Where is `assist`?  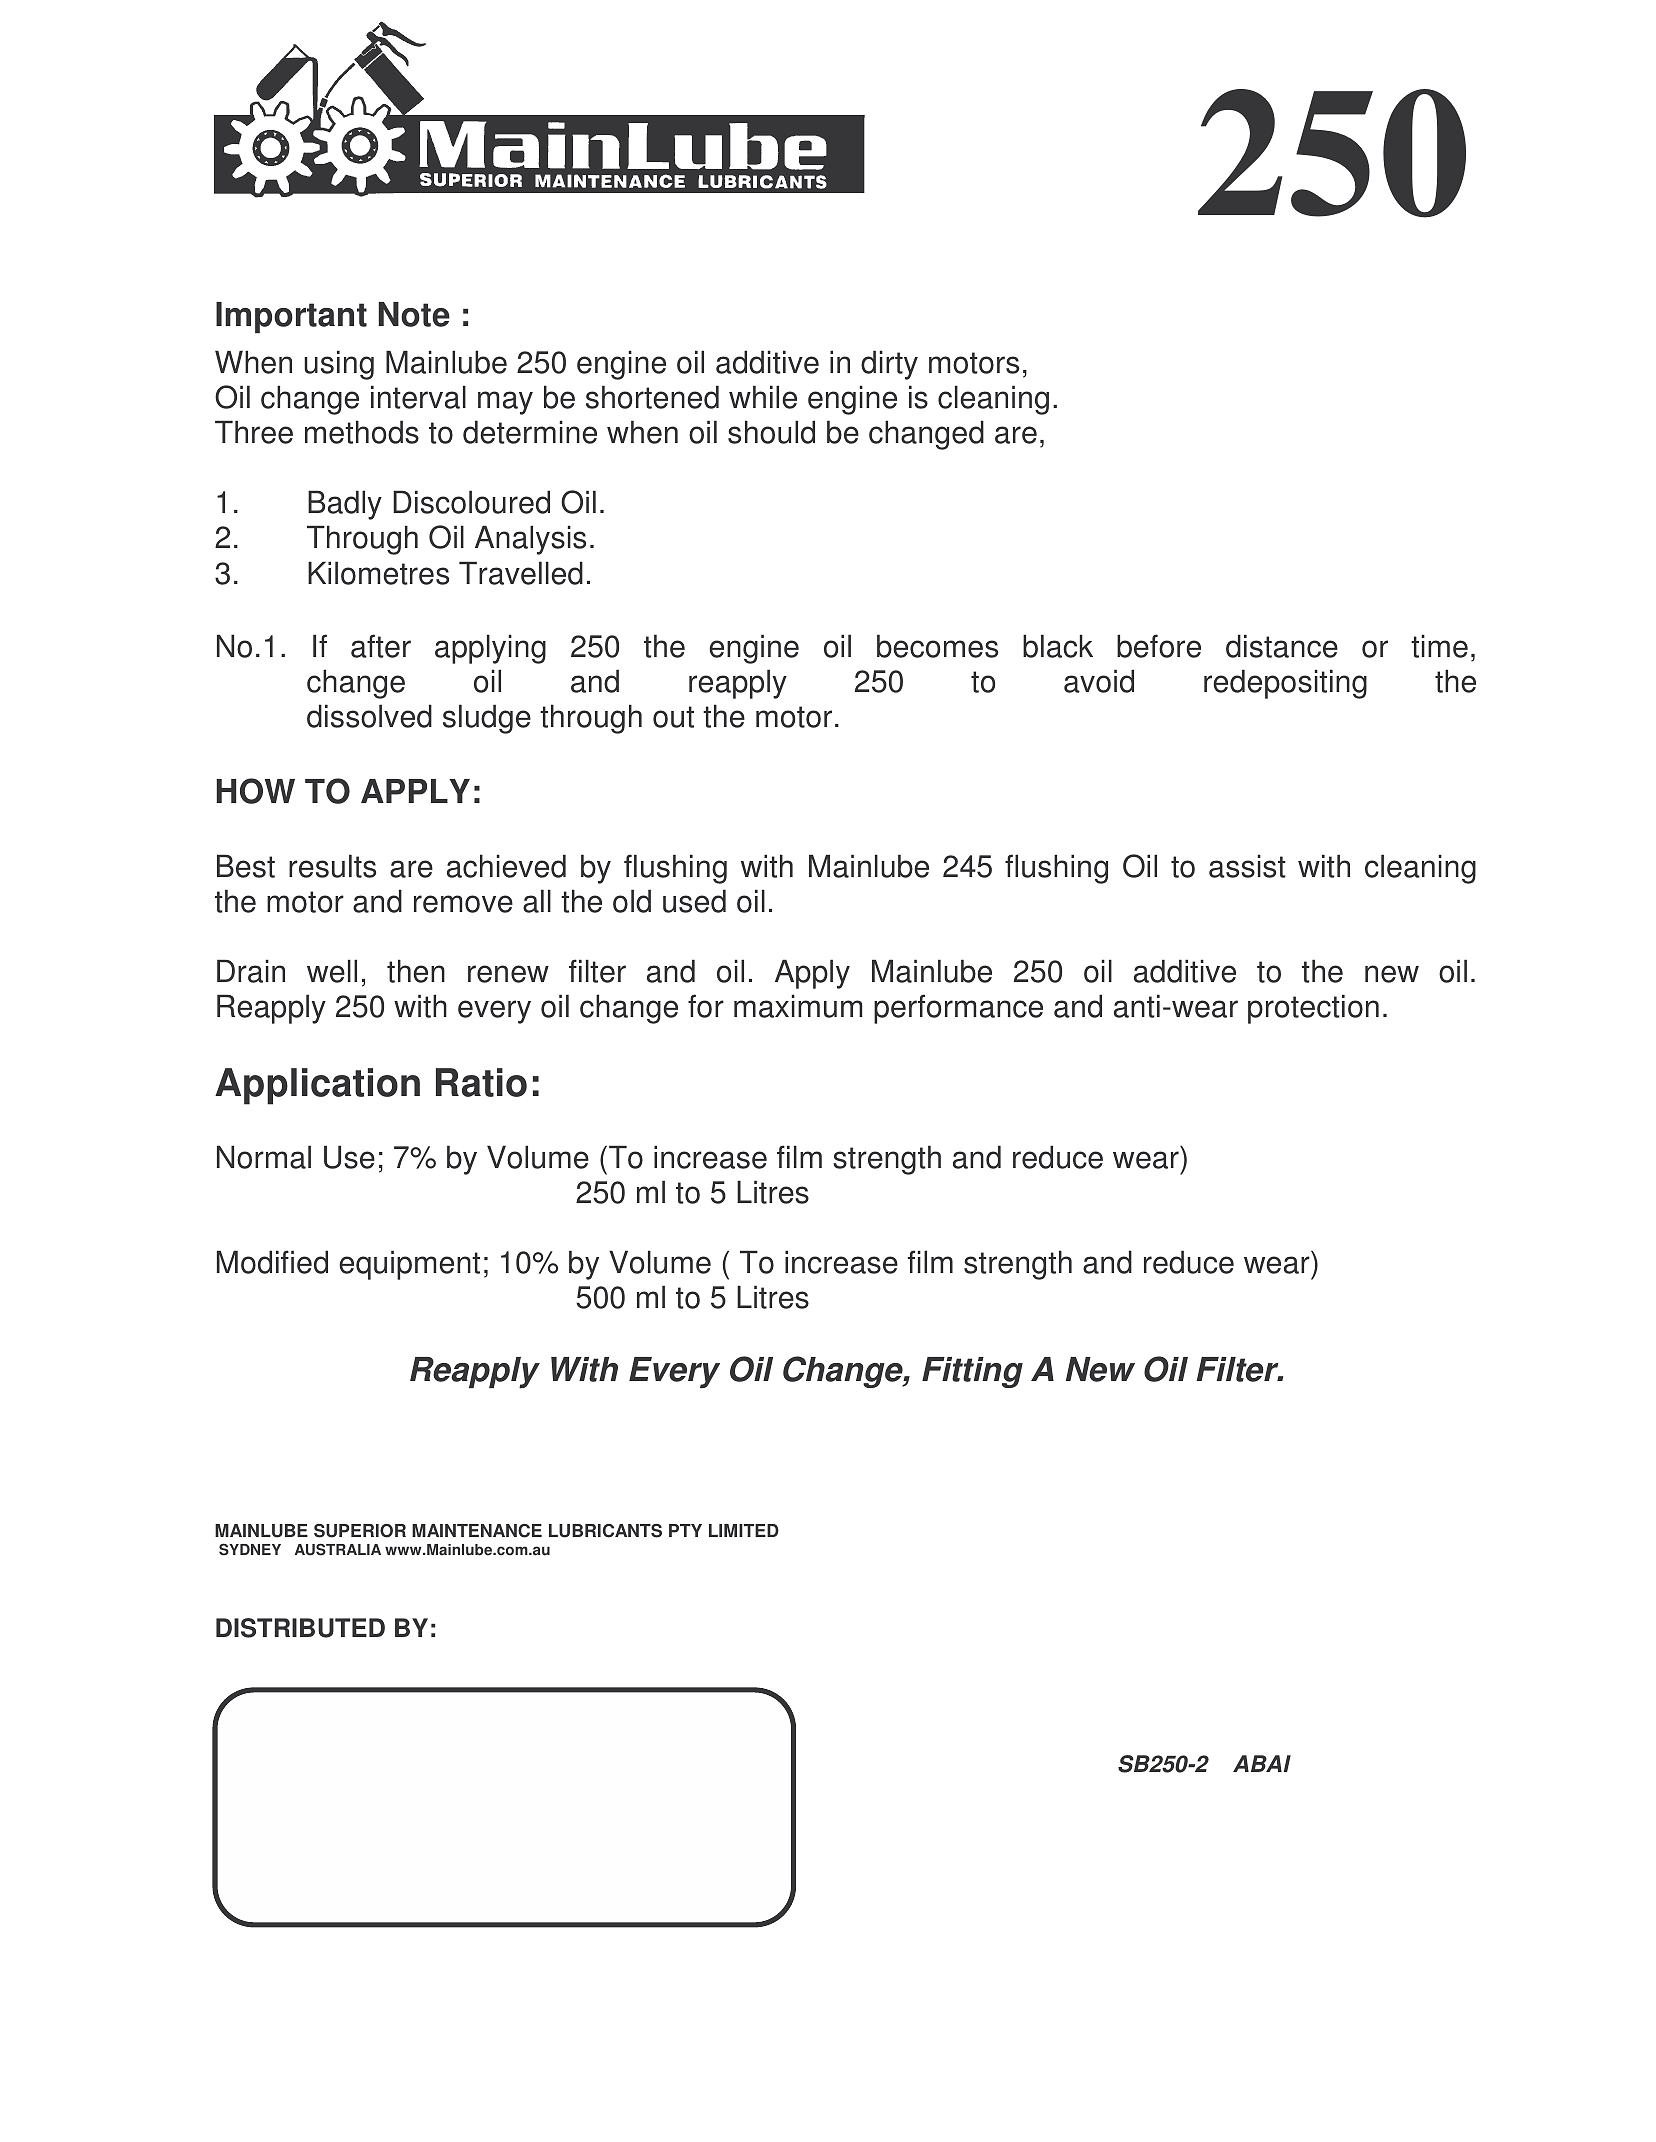 assist is located at coordinates (1247, 866).
